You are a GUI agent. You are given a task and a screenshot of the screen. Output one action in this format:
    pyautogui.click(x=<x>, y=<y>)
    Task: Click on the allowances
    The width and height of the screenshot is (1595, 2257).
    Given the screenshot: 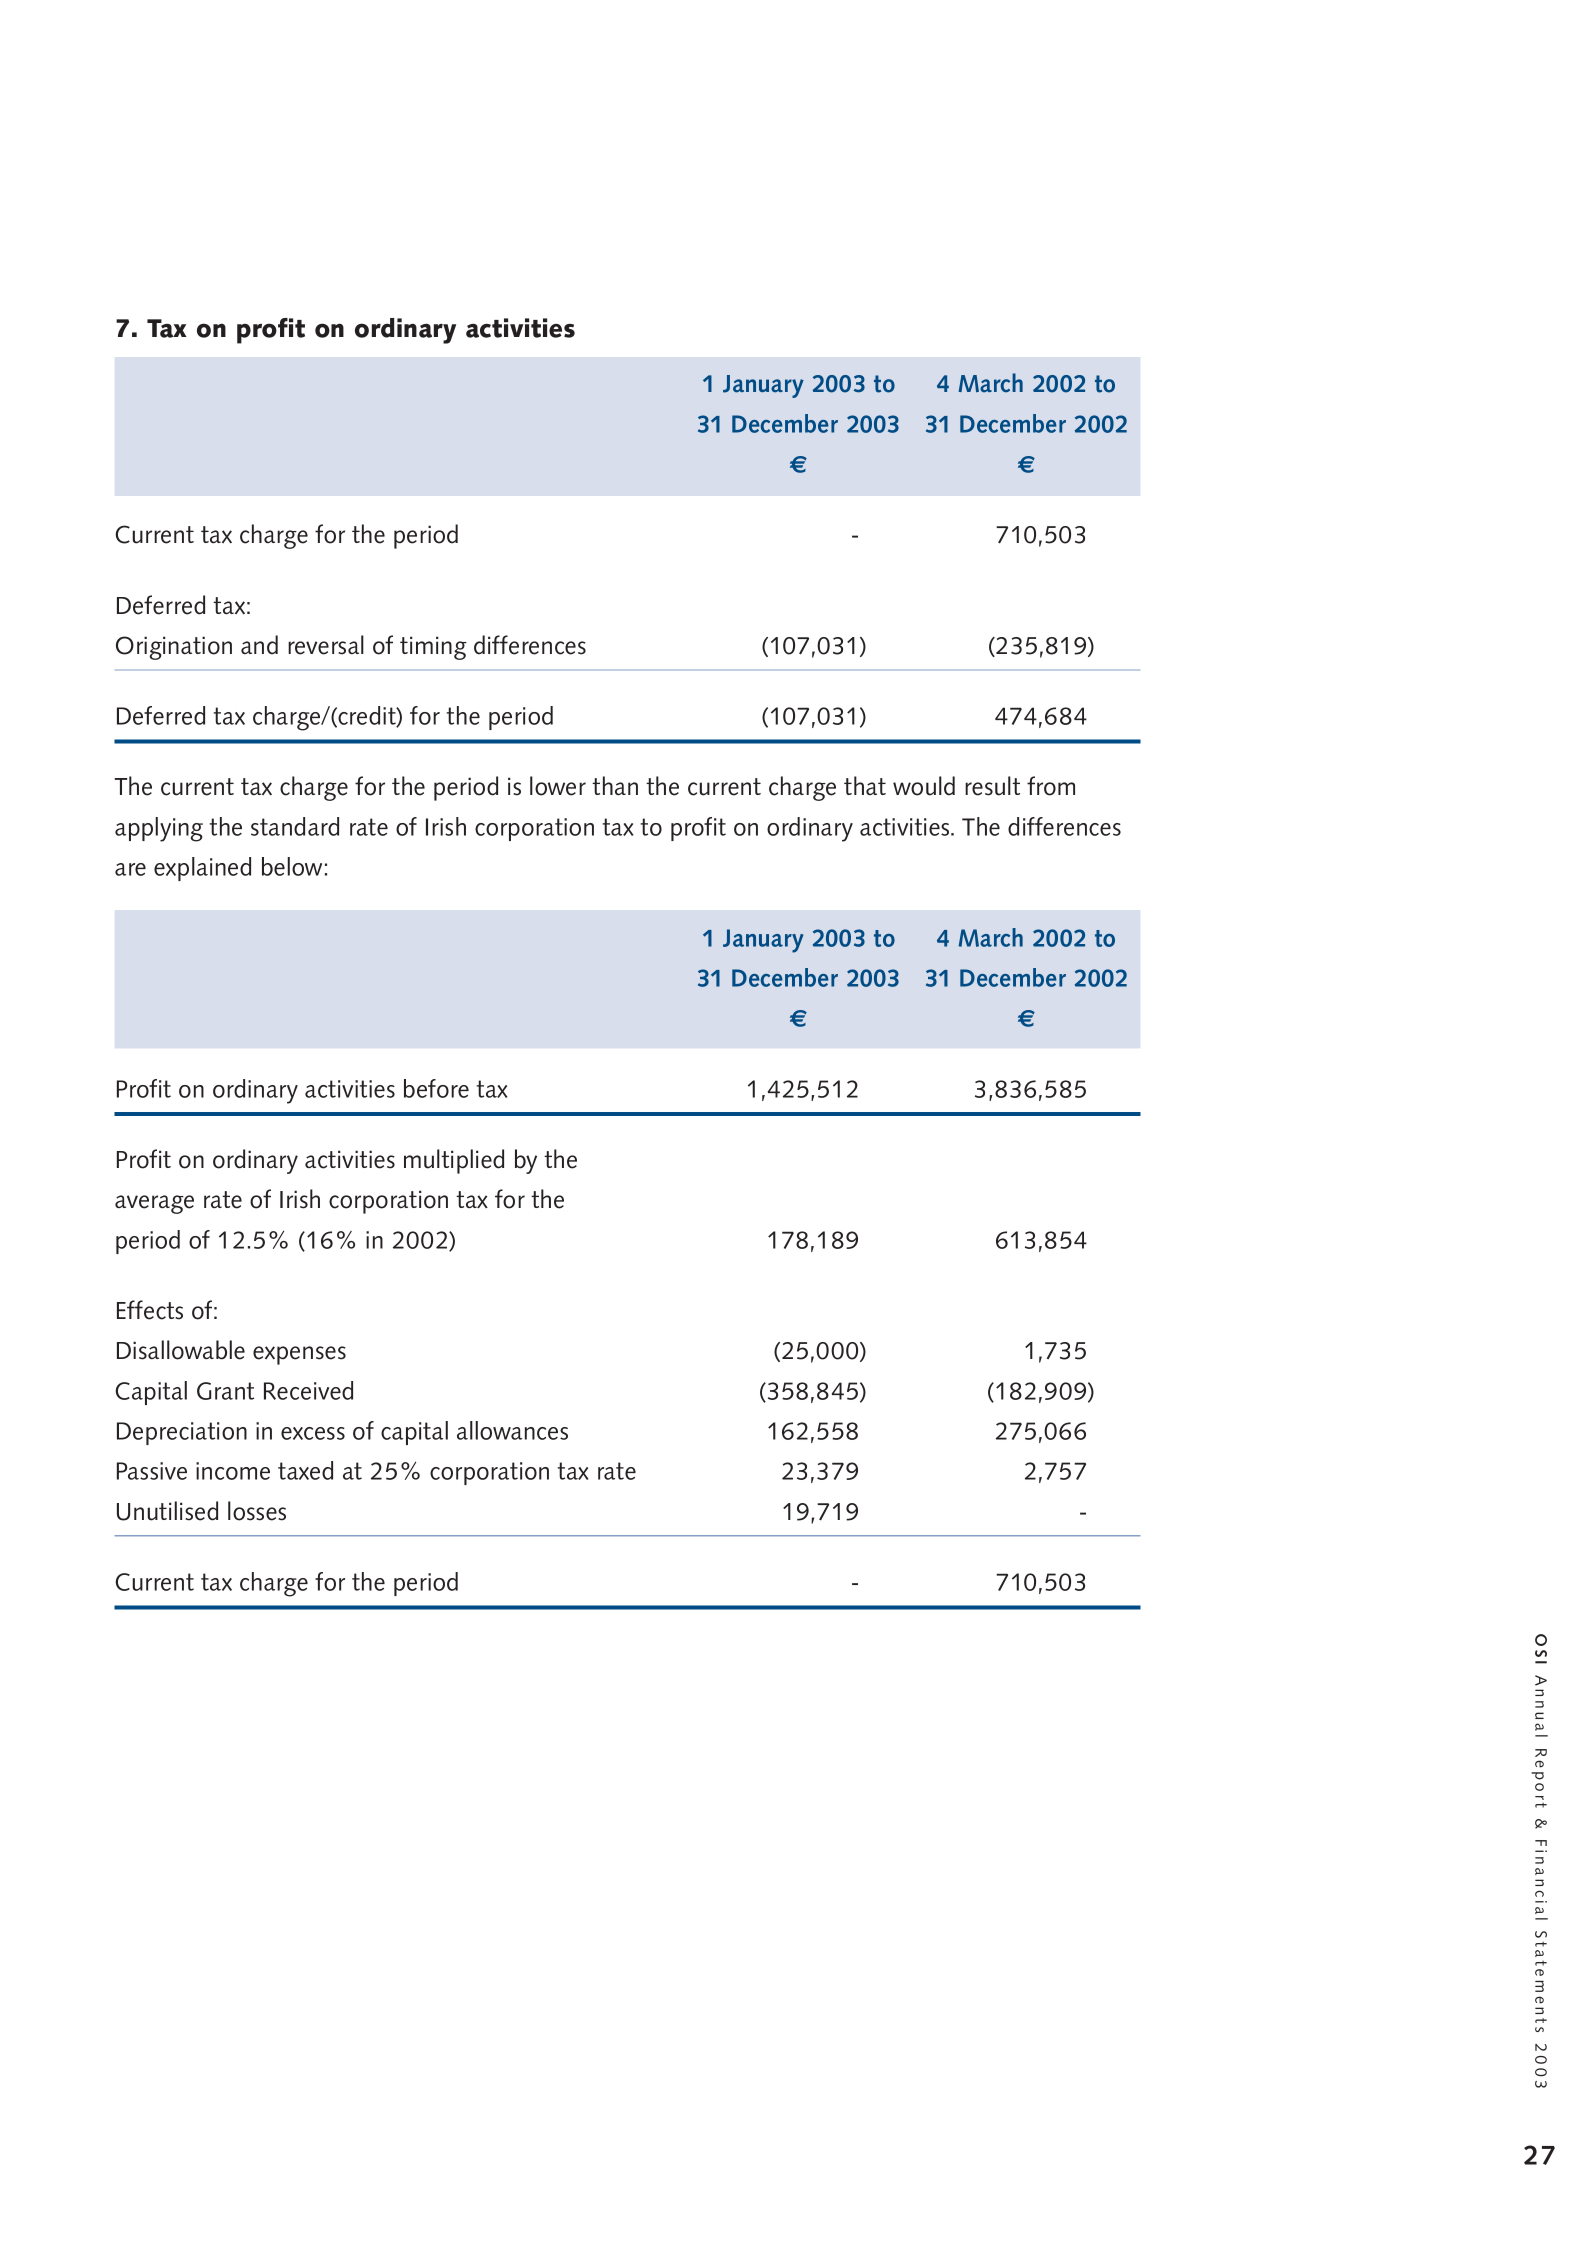 What is the action you would take?
    pyautogui.click(x=512, y=1430)
